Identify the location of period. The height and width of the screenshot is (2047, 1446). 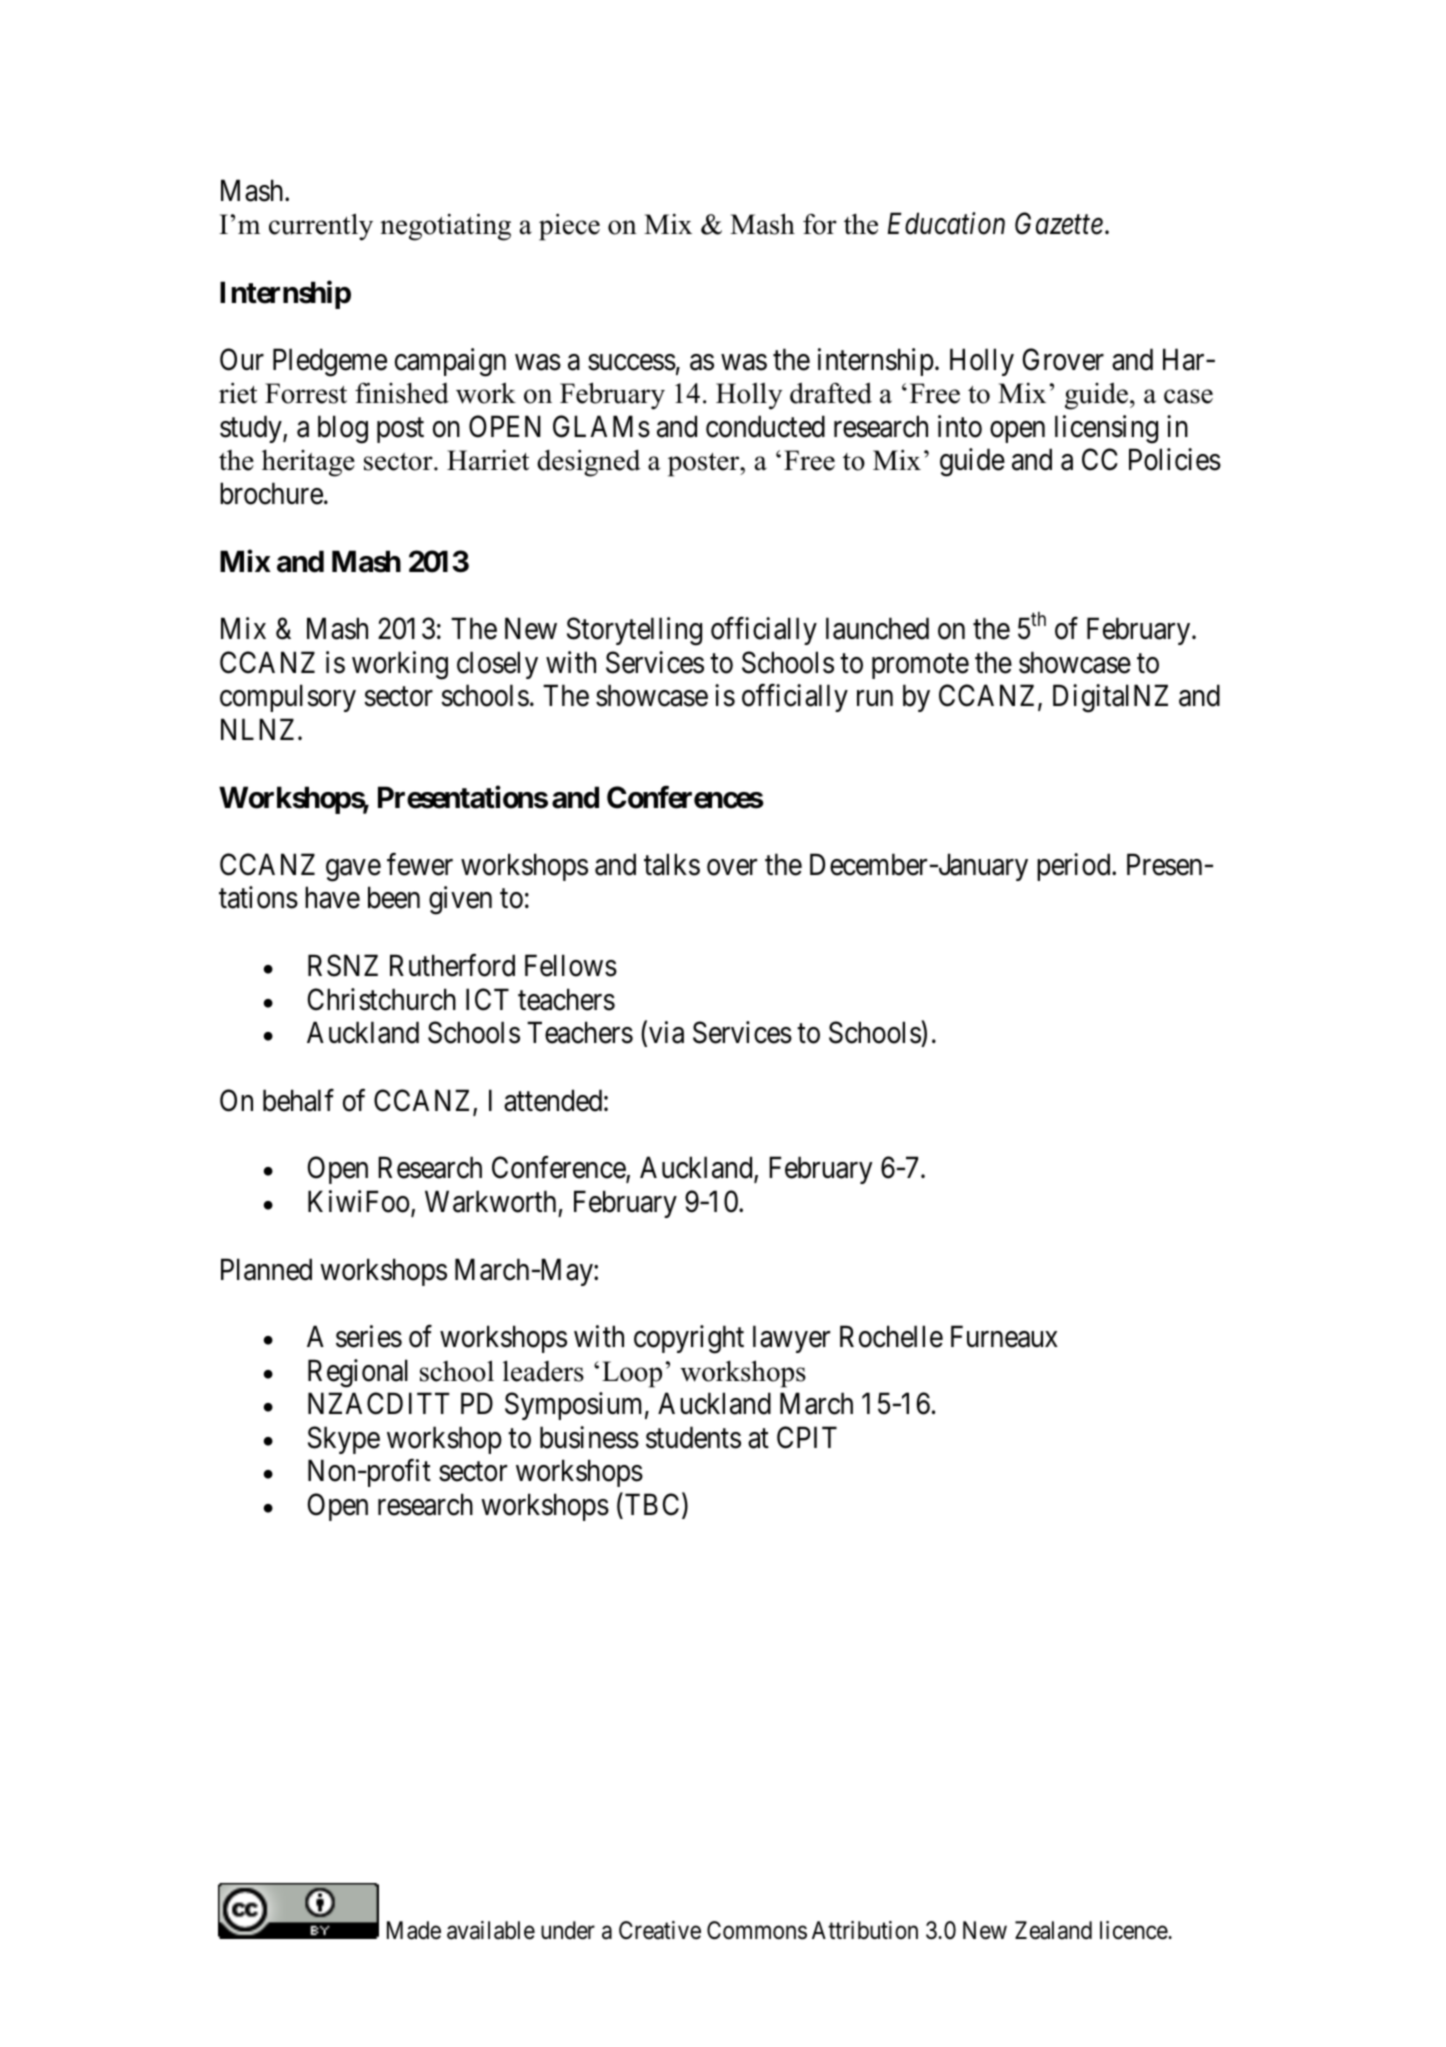
(1075, 867).
